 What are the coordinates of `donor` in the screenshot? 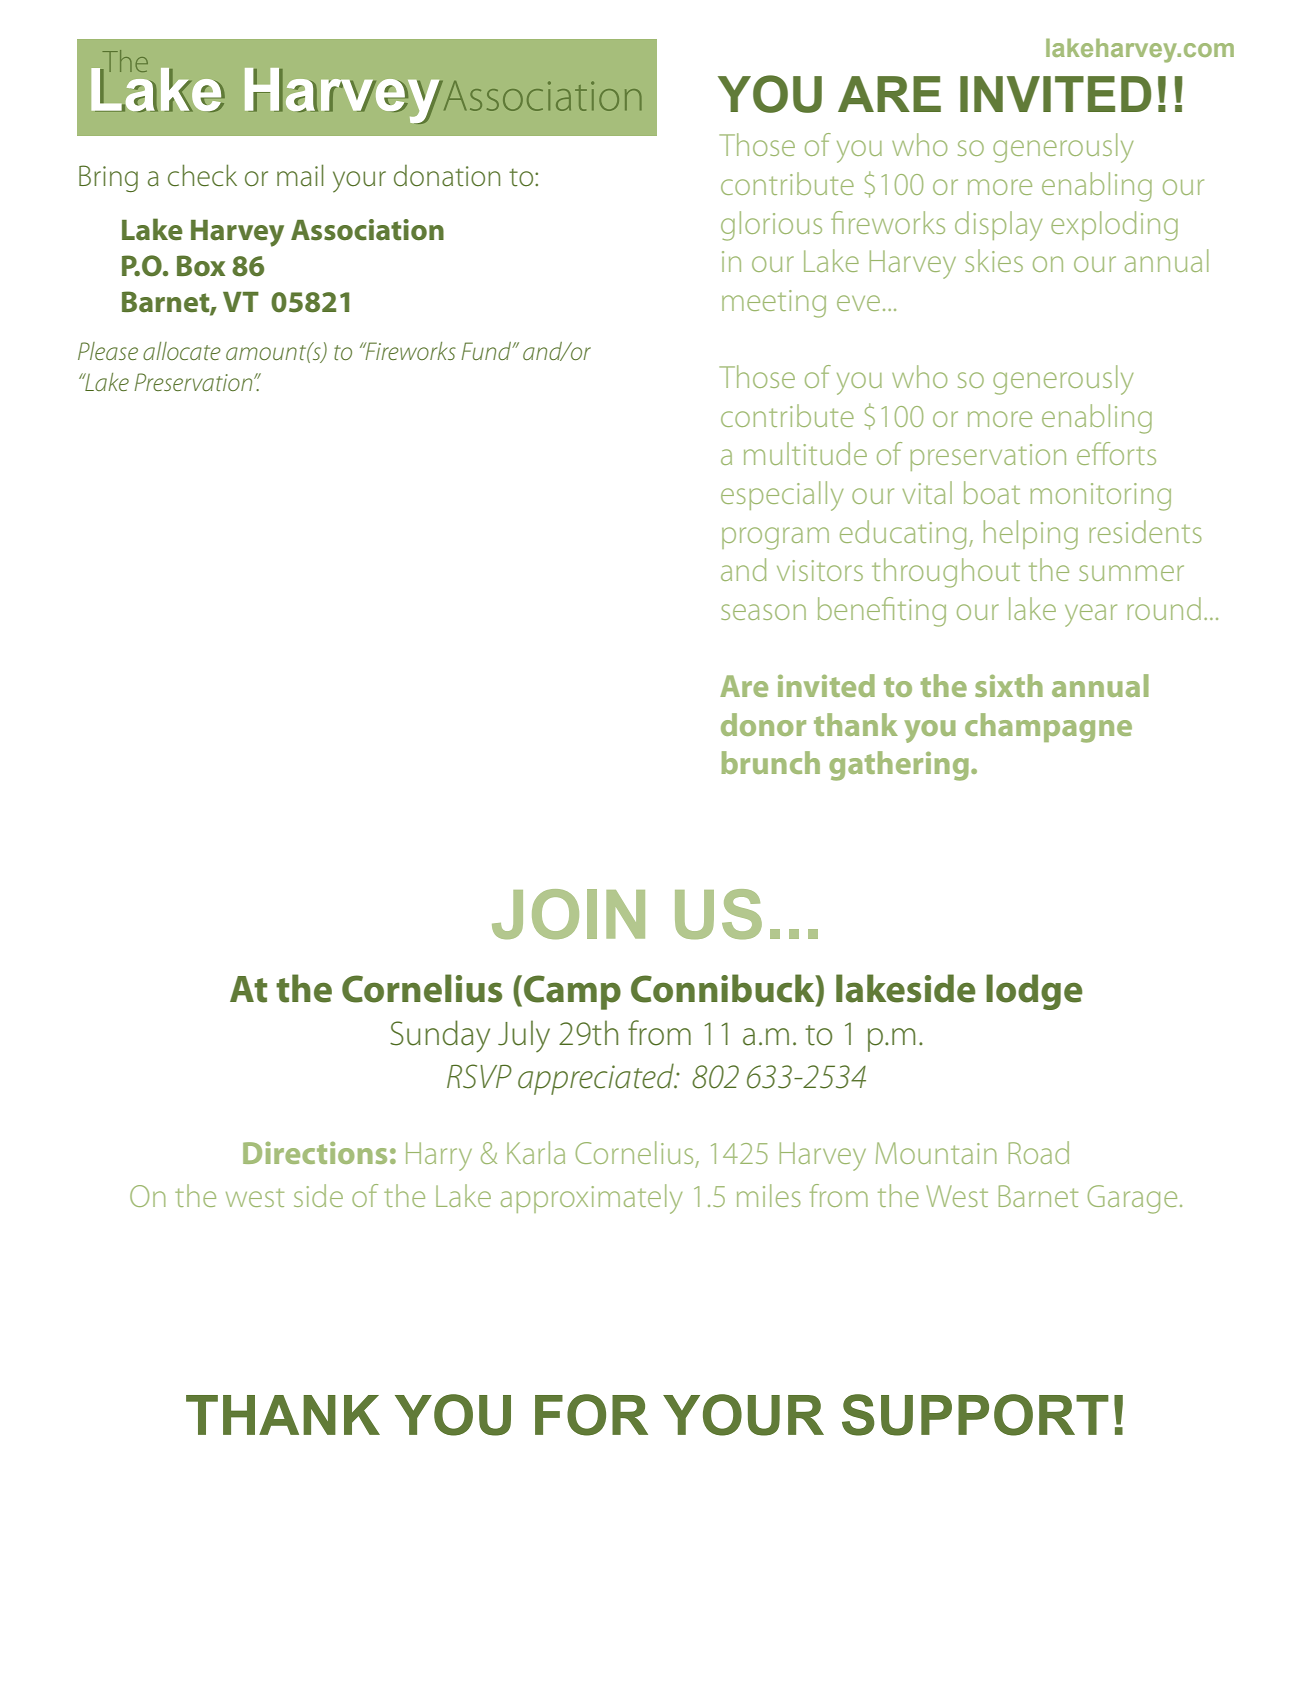 It's located at (763, 724).
